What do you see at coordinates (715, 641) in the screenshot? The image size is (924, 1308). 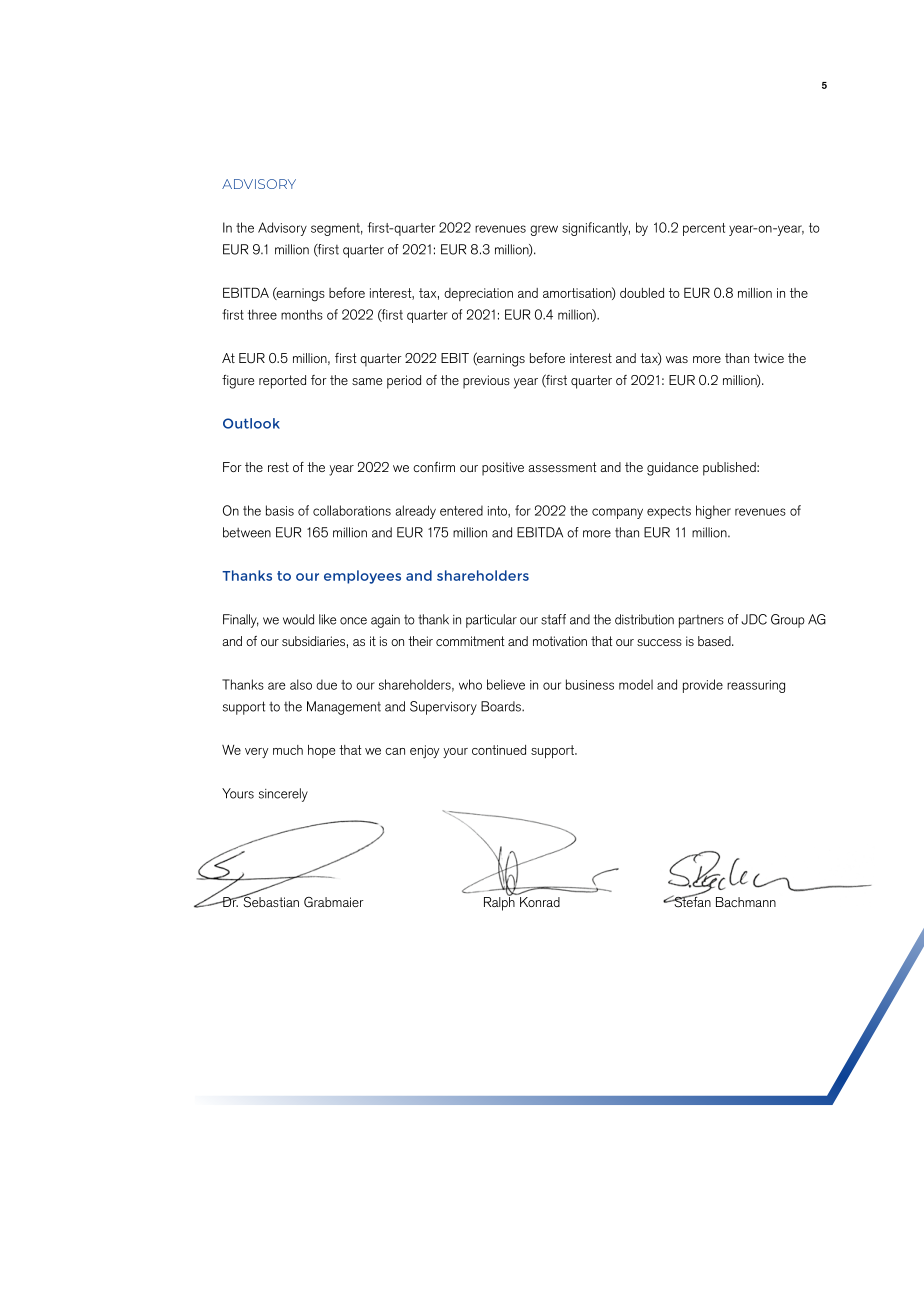 I see `based` at bounding box center [715, 641].
